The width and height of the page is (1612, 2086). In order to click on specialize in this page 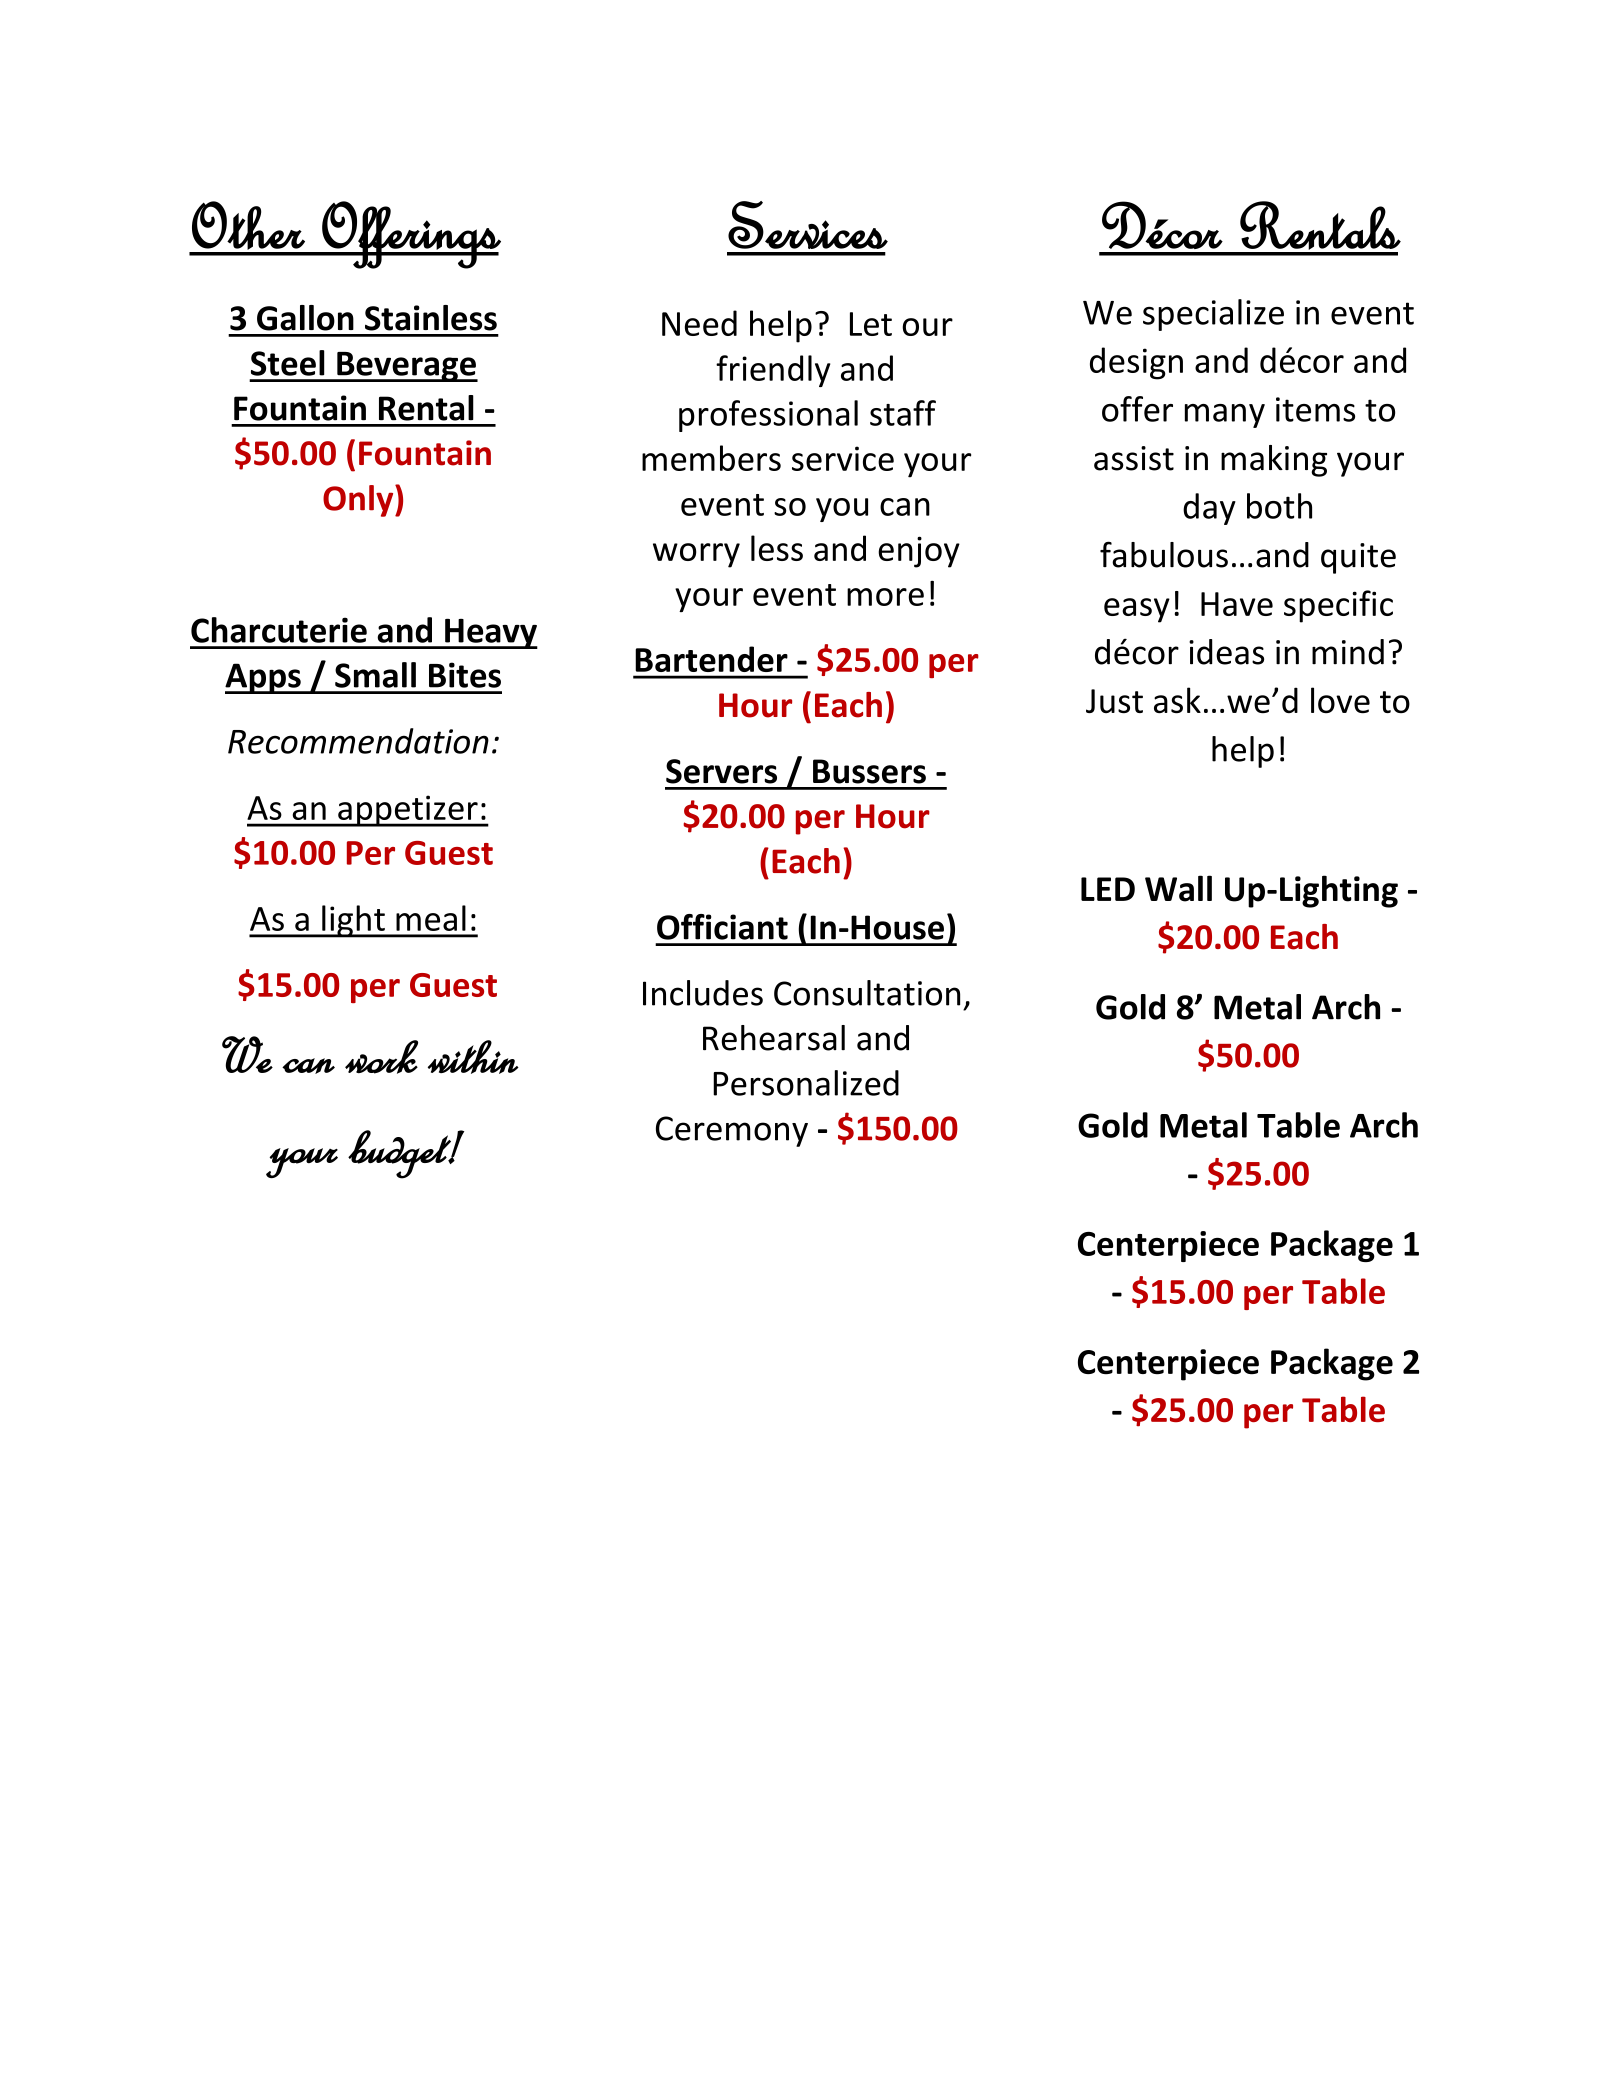, I will do `click(1213, 315)`.
